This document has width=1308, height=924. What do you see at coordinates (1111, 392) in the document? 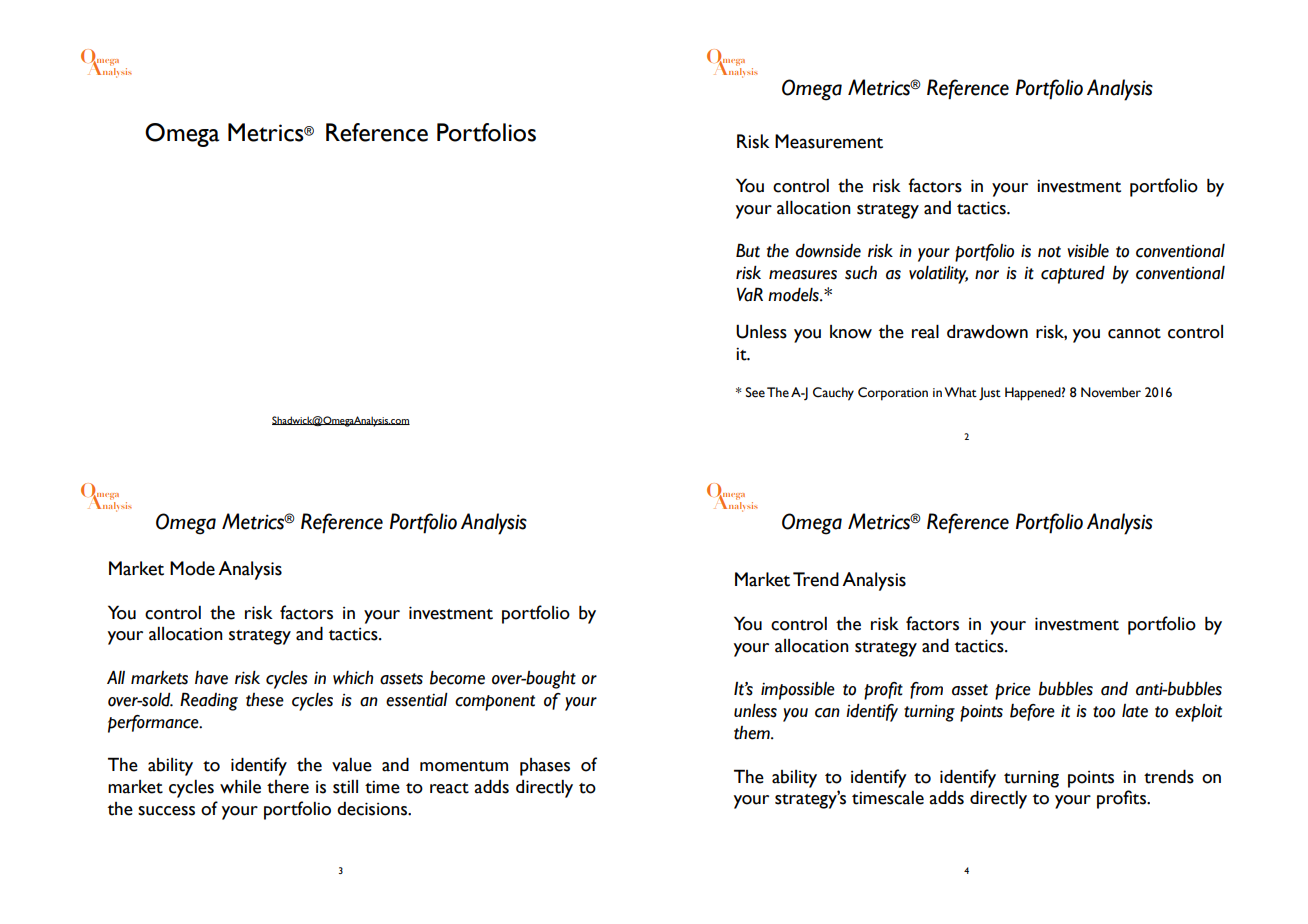
I see `November` at bounding box center [1111, 392].
